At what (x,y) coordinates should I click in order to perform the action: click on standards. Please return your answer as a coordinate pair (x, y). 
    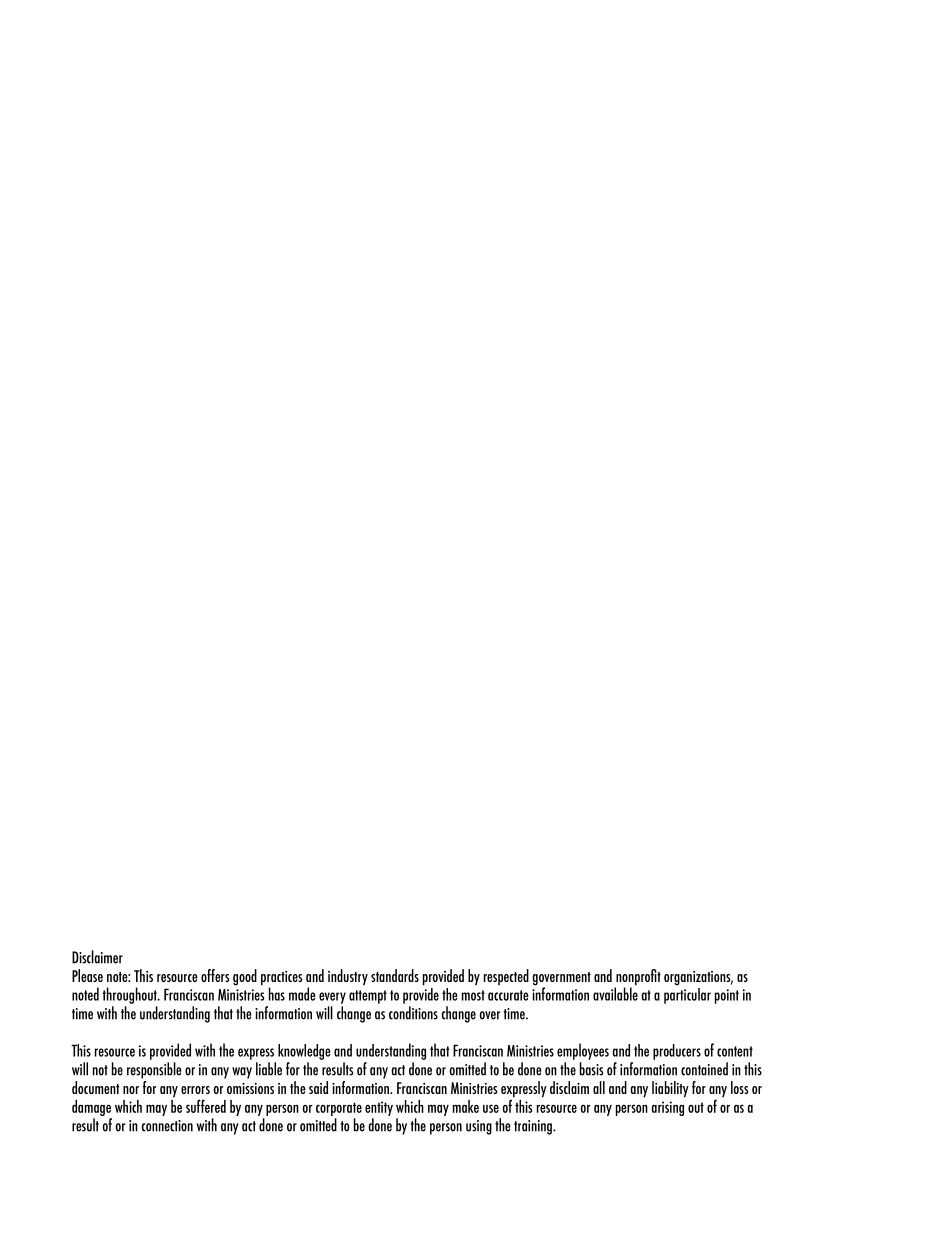
    Looking at the image, I should click on (395, 975).
